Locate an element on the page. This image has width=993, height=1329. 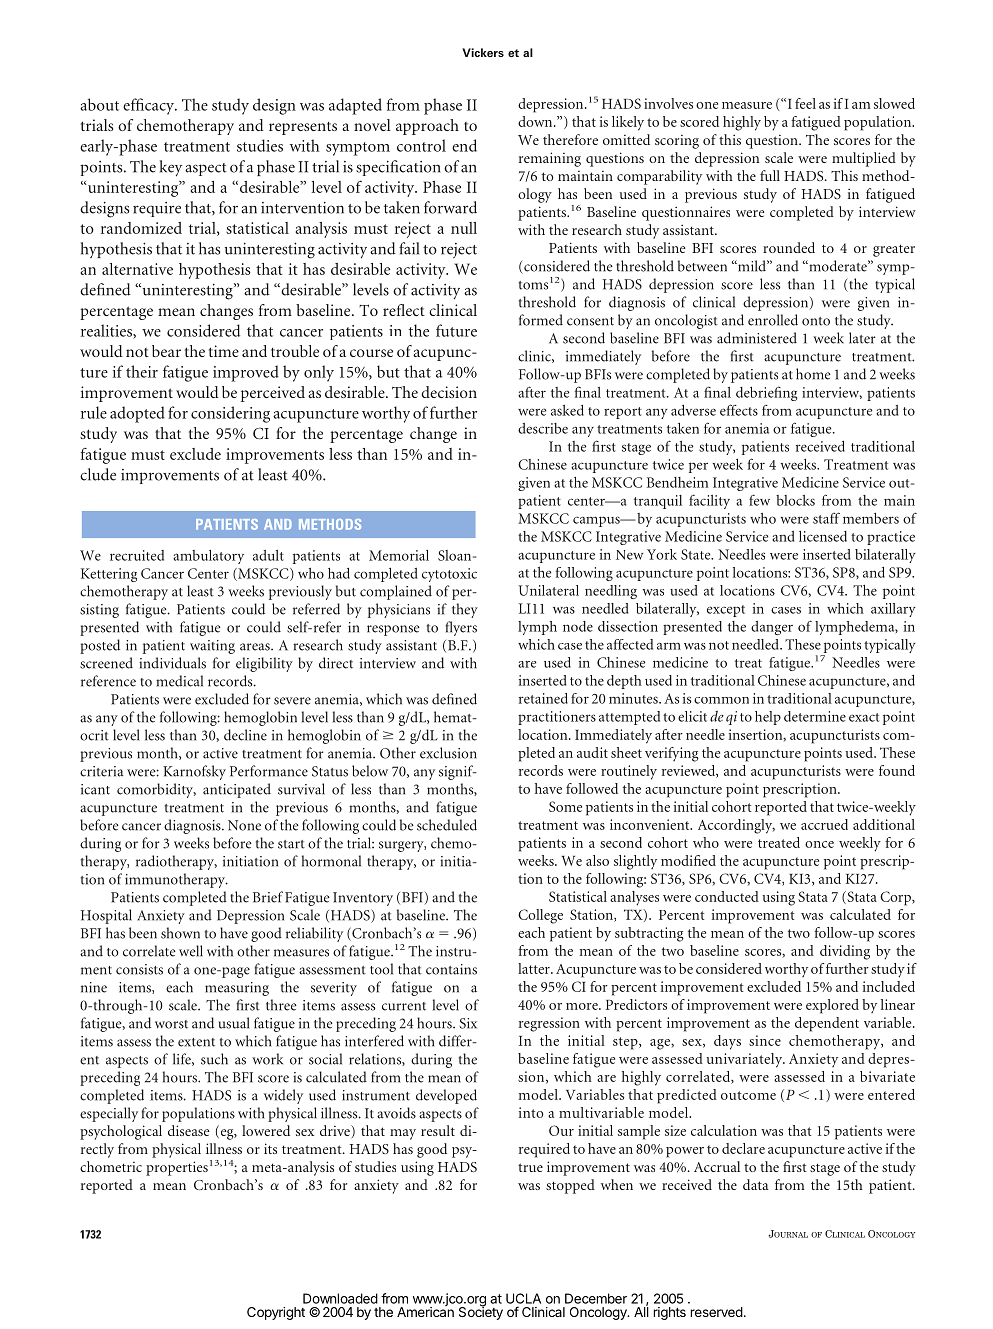
Vickers is located at coordinates (483, 52).
